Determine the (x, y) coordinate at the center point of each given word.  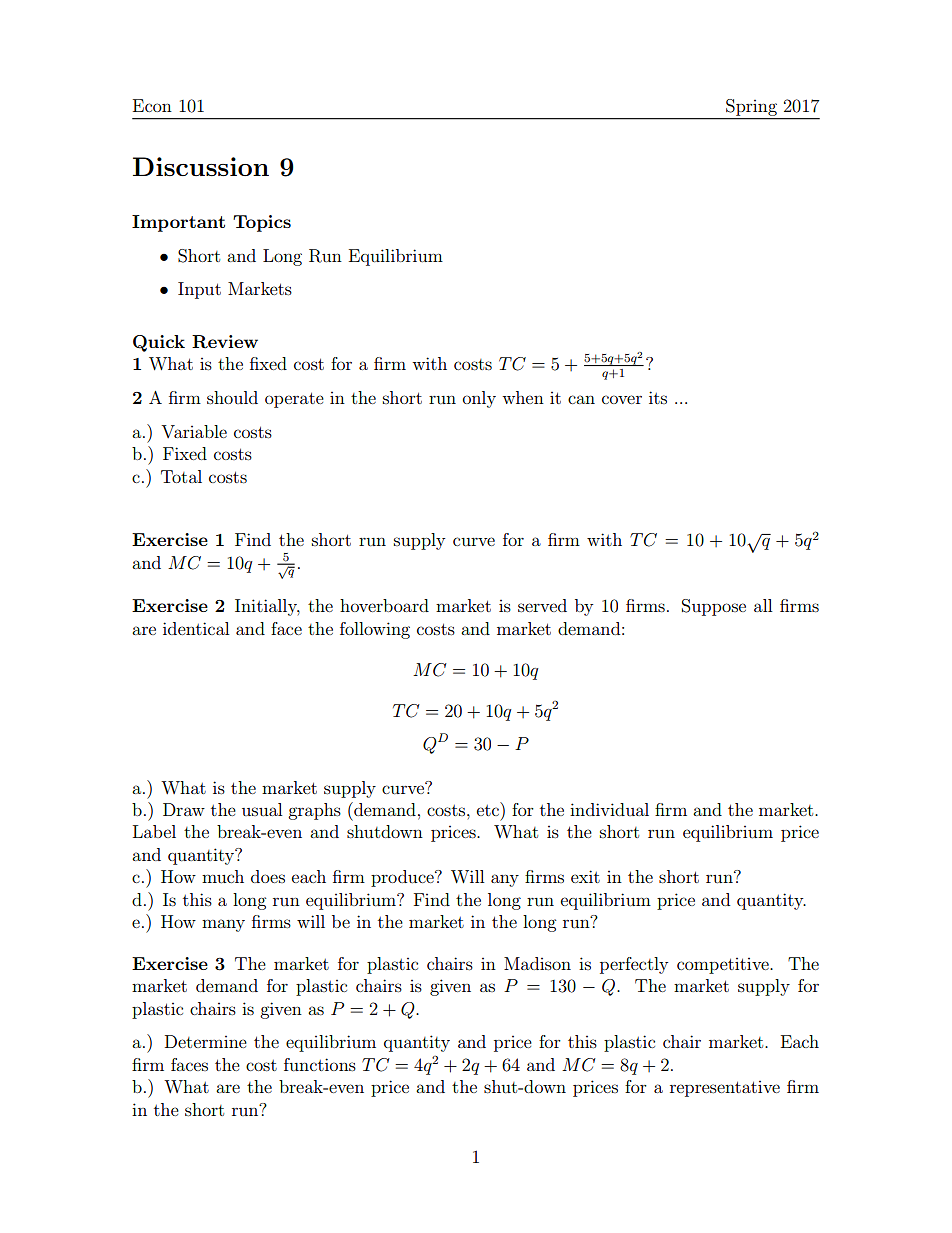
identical (196, 628)
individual (609, 809)
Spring (751, 107)
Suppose (714, 607)
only (479, 399)
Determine (206, 1041)
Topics (262, 223)
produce (403, 878)
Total (181, 476)
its (658, 397)
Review (225, 342)
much (223, 876)
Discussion (201, 166)
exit (585, 876)
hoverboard (384, 605)
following (375, 630)
